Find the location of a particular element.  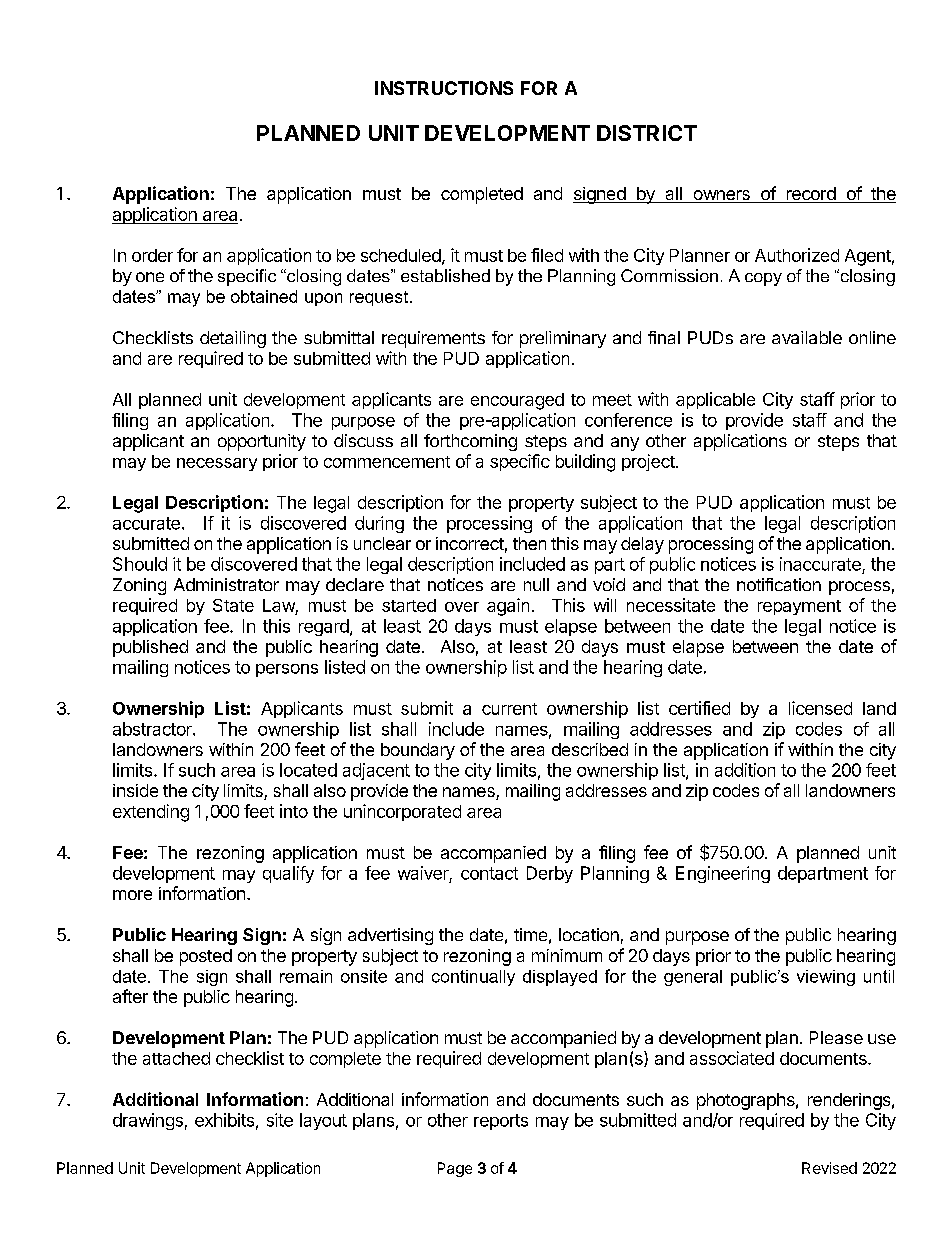

record is located at coordinates (810, 195).
